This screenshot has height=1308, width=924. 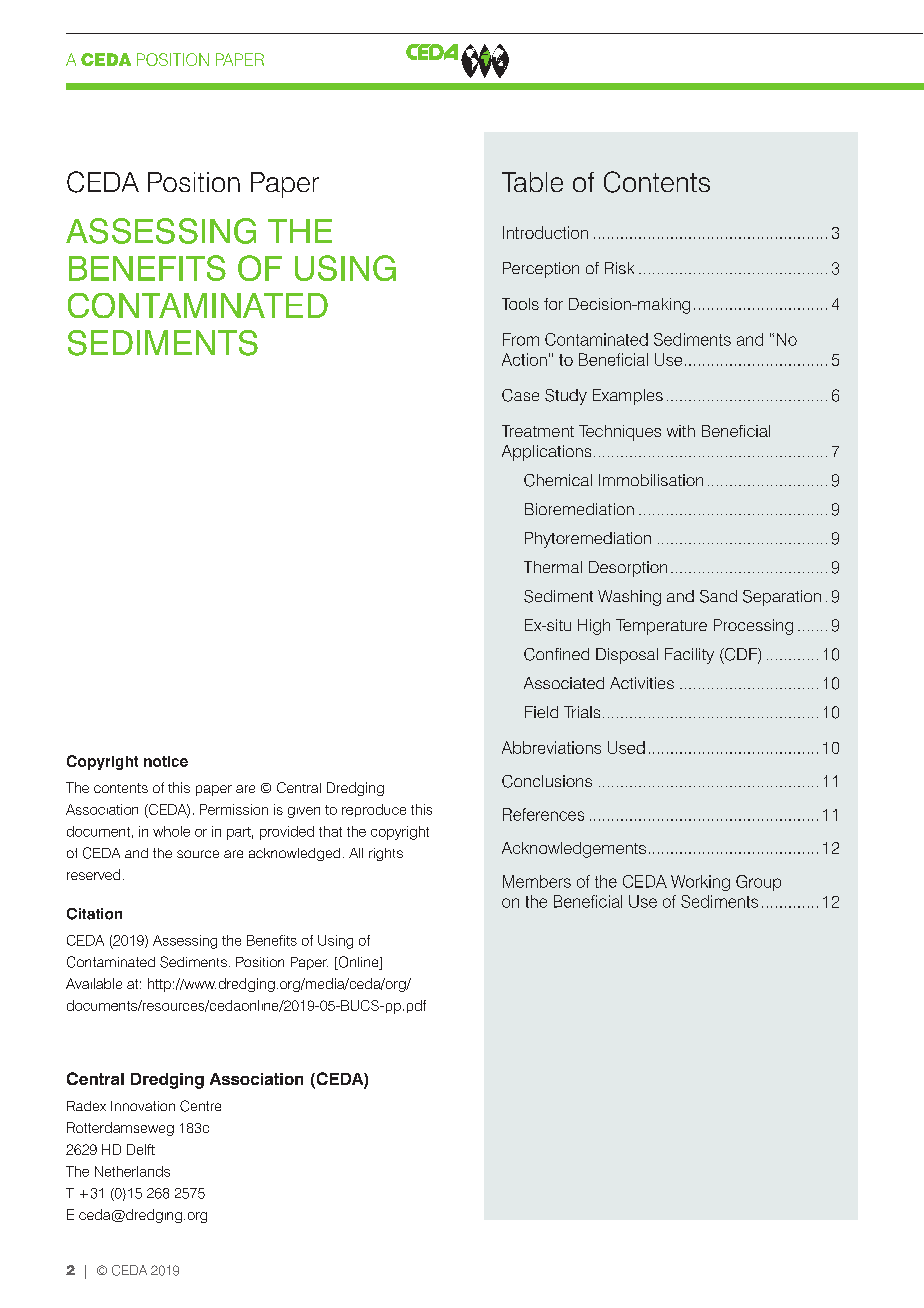 What do you see at coordinates (532, 182) in the screenshot?
I see `Table` at bounding box center [532, 182].
